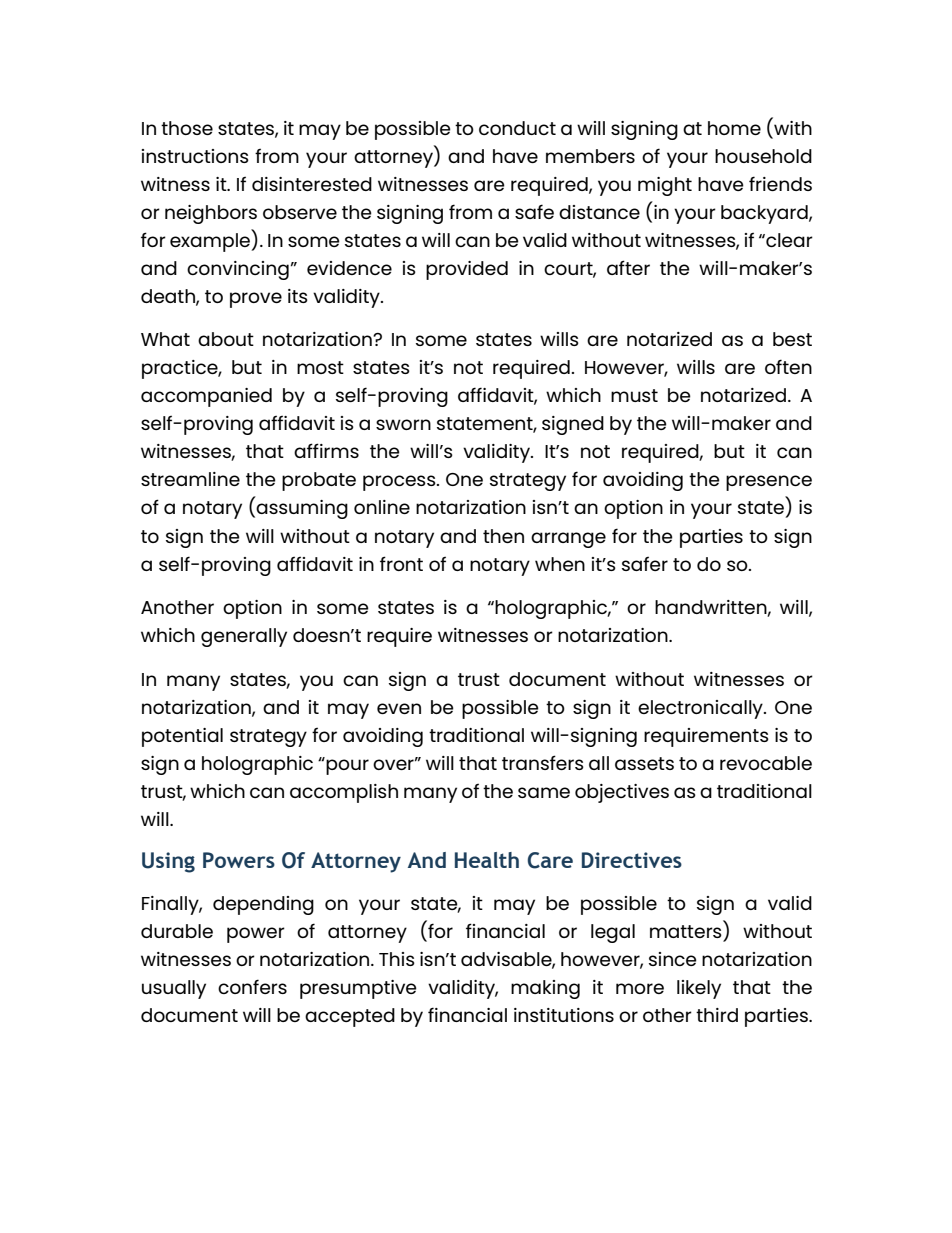 Image resolution: width=952 pixels, height=1233 pixels. I want to click on then, so click(503, 536).
